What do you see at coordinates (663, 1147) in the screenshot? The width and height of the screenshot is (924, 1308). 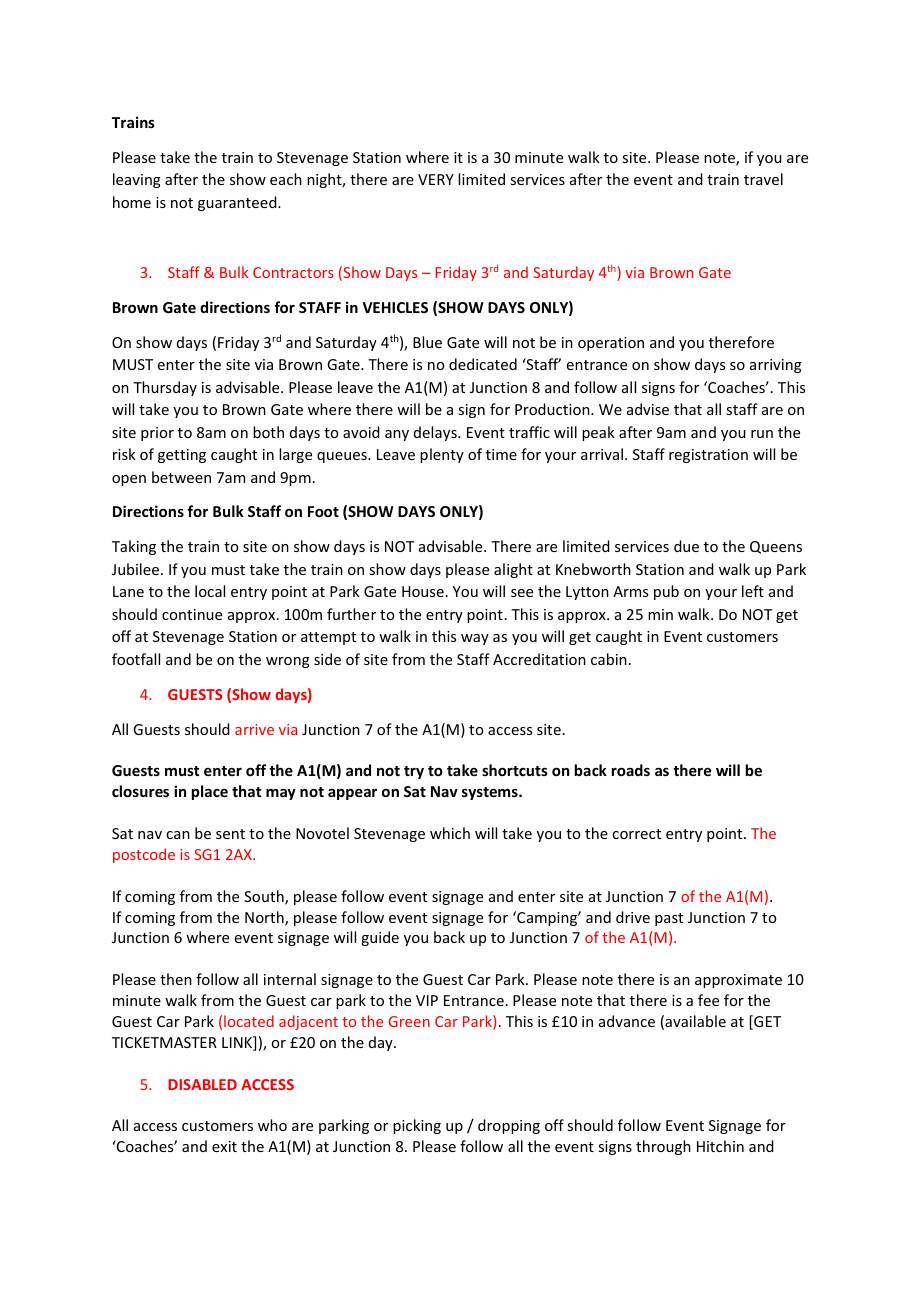 I see `through` at bounding box center [663, 1147].
